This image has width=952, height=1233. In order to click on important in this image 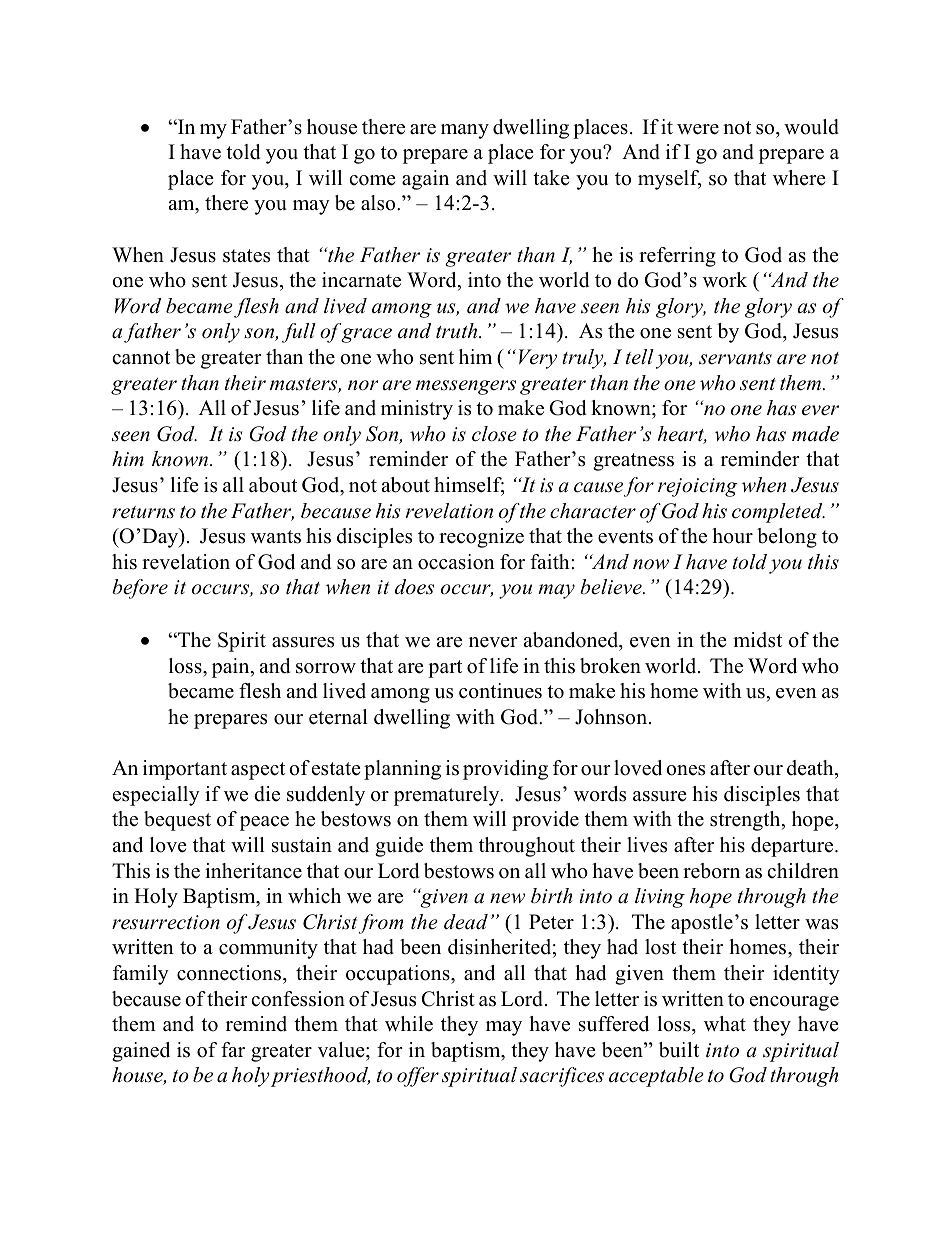, I will do `click(185, 770)`.
